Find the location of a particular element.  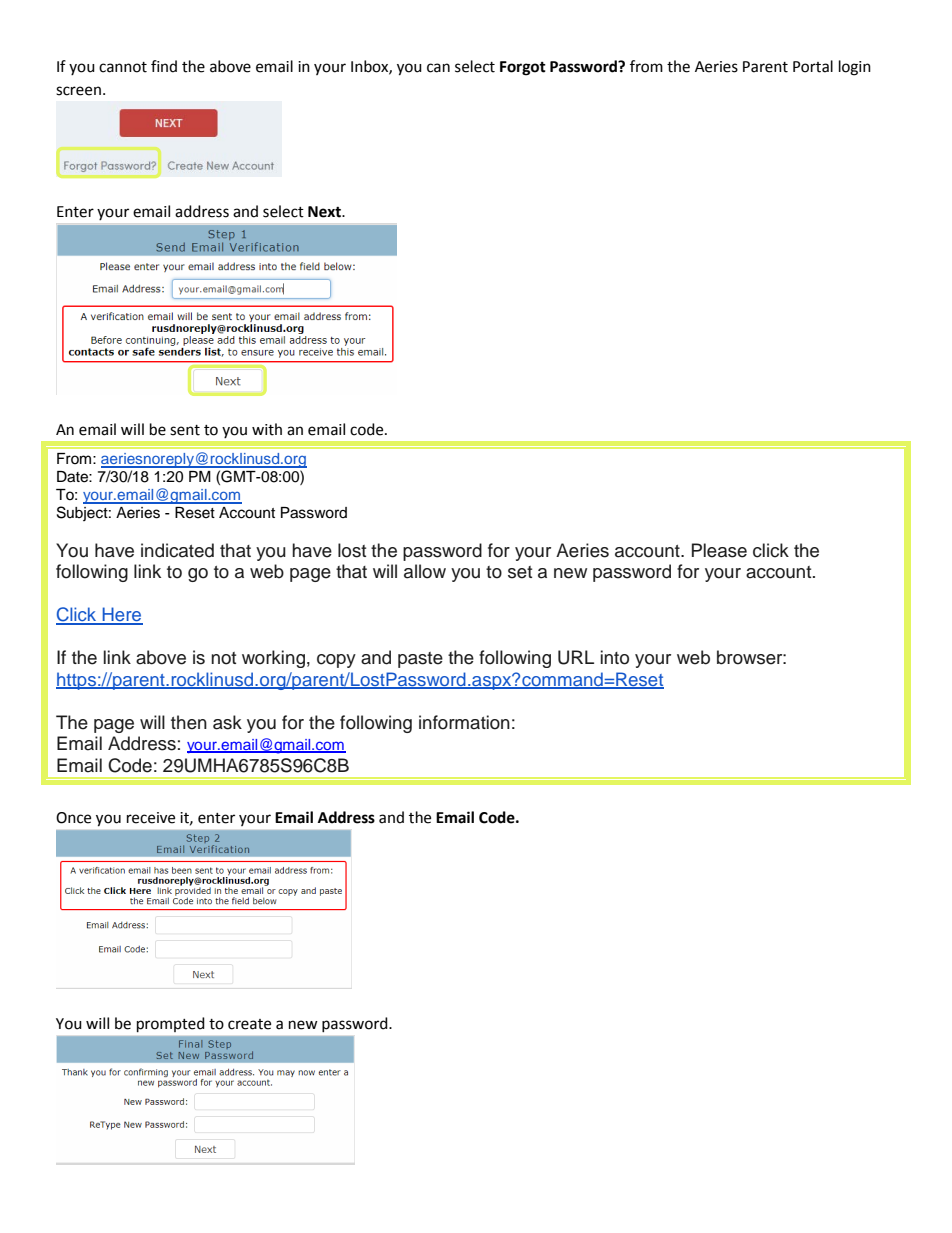

indicated is located at coordinates (177, 550).
